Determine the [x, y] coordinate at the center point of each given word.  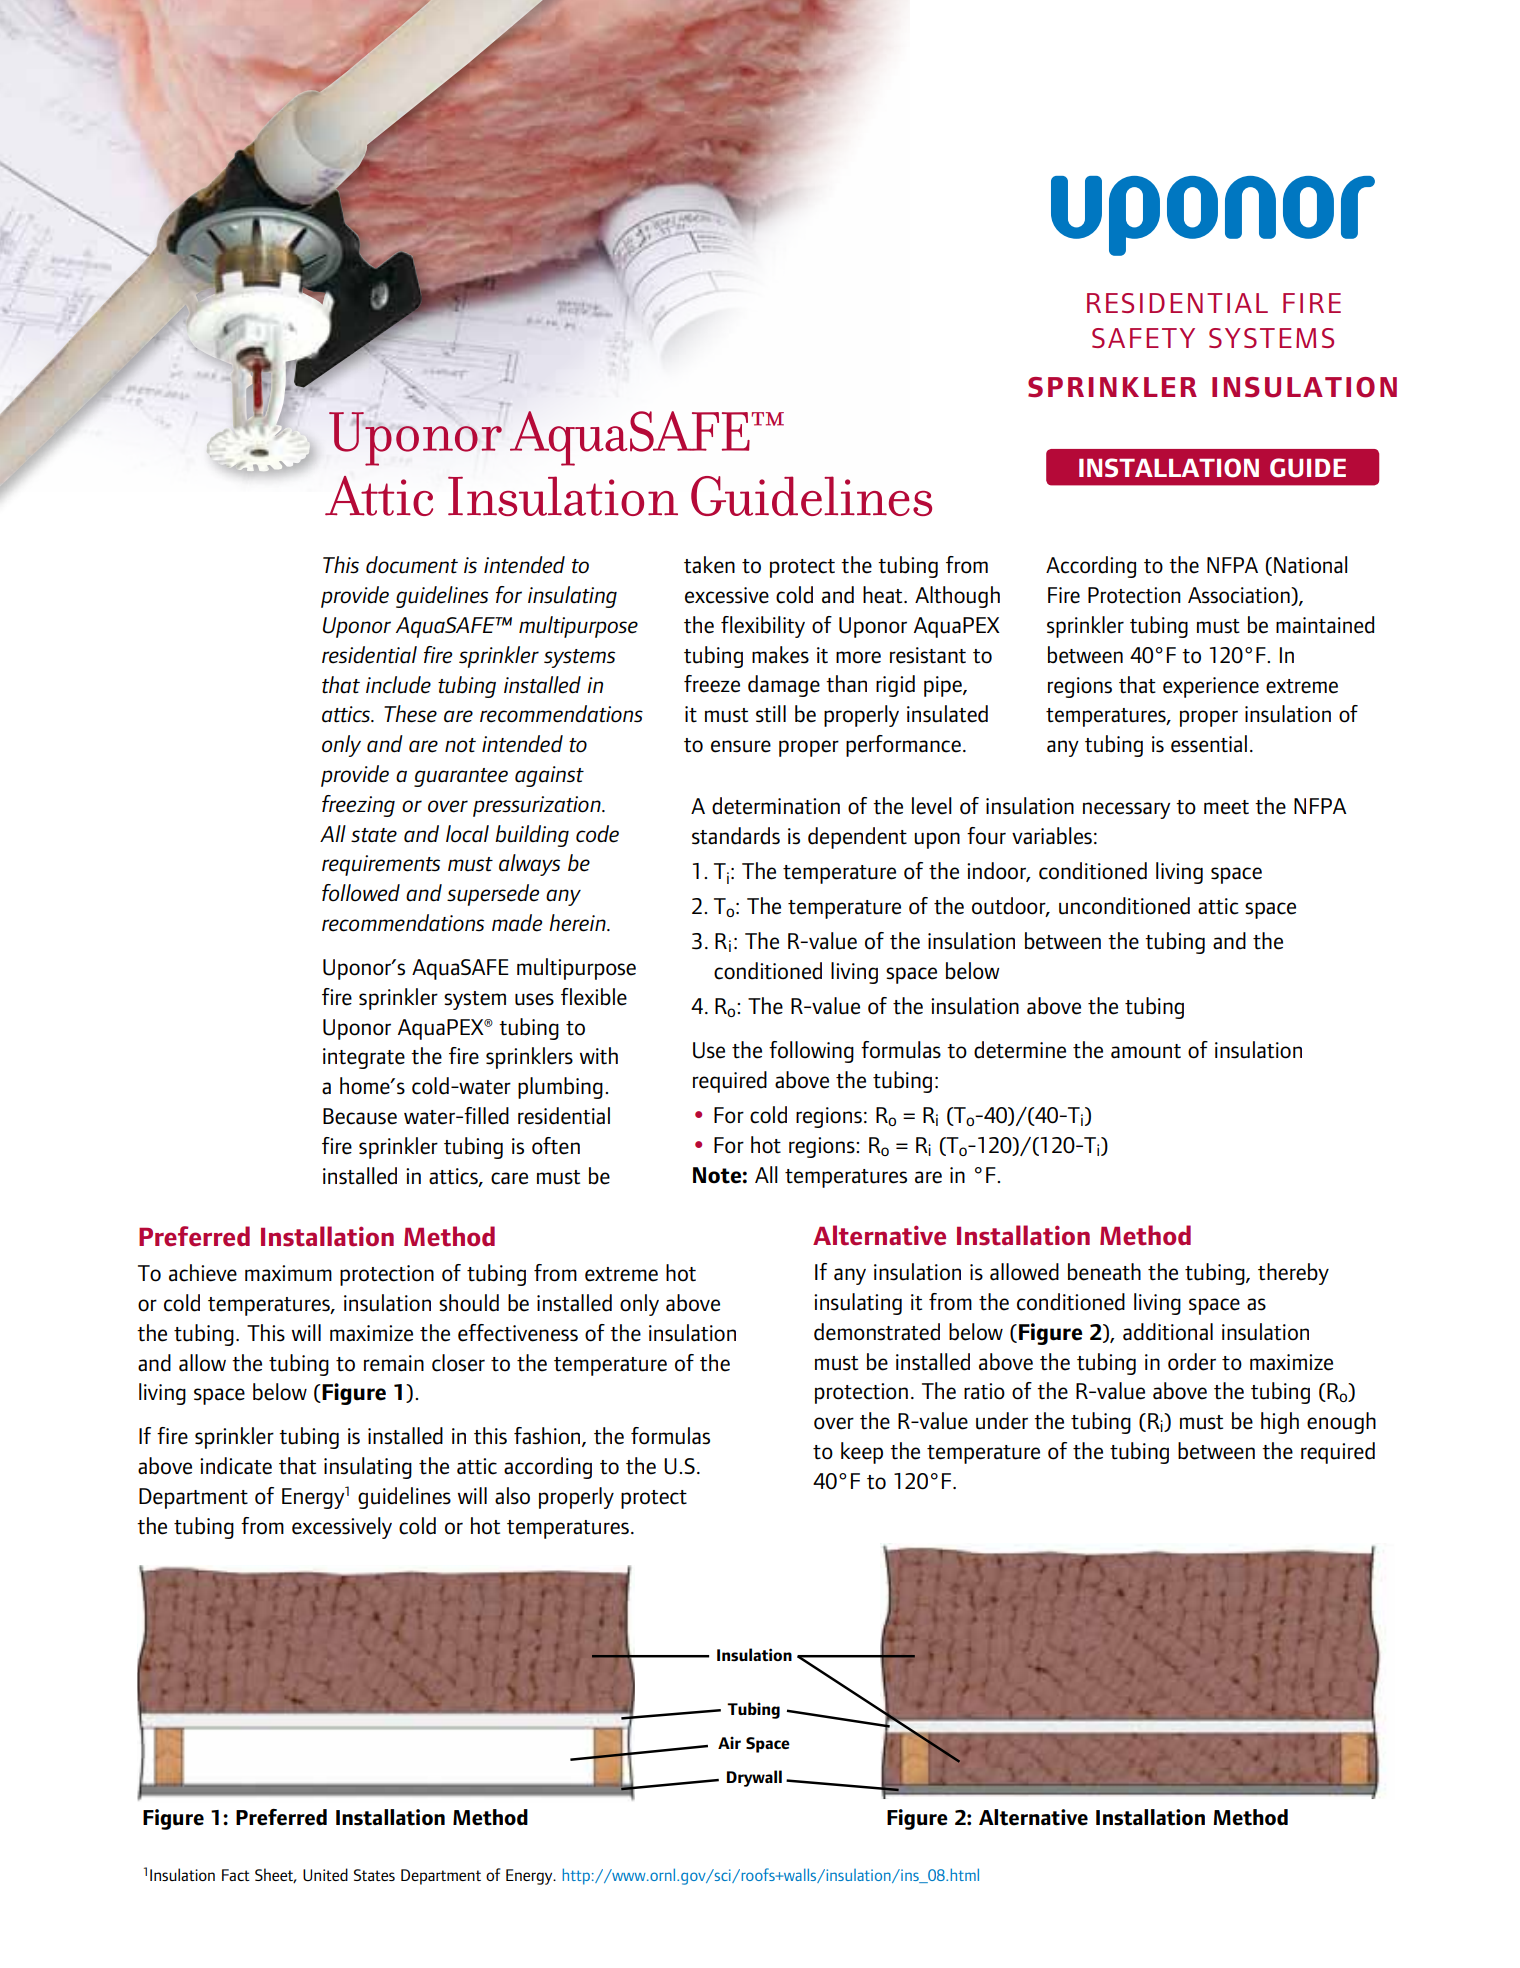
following [811, 1052]
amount [1146, 1051]
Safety [1143, 338]
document [412, 565]
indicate [236, 1466]
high [1280, 1423]
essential [1209, 744]
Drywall [754, 1778]
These [410, 714]
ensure [741, 746]
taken [709, 565]
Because [360, 1116]
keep [862, 1453]
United [325, 1874]
